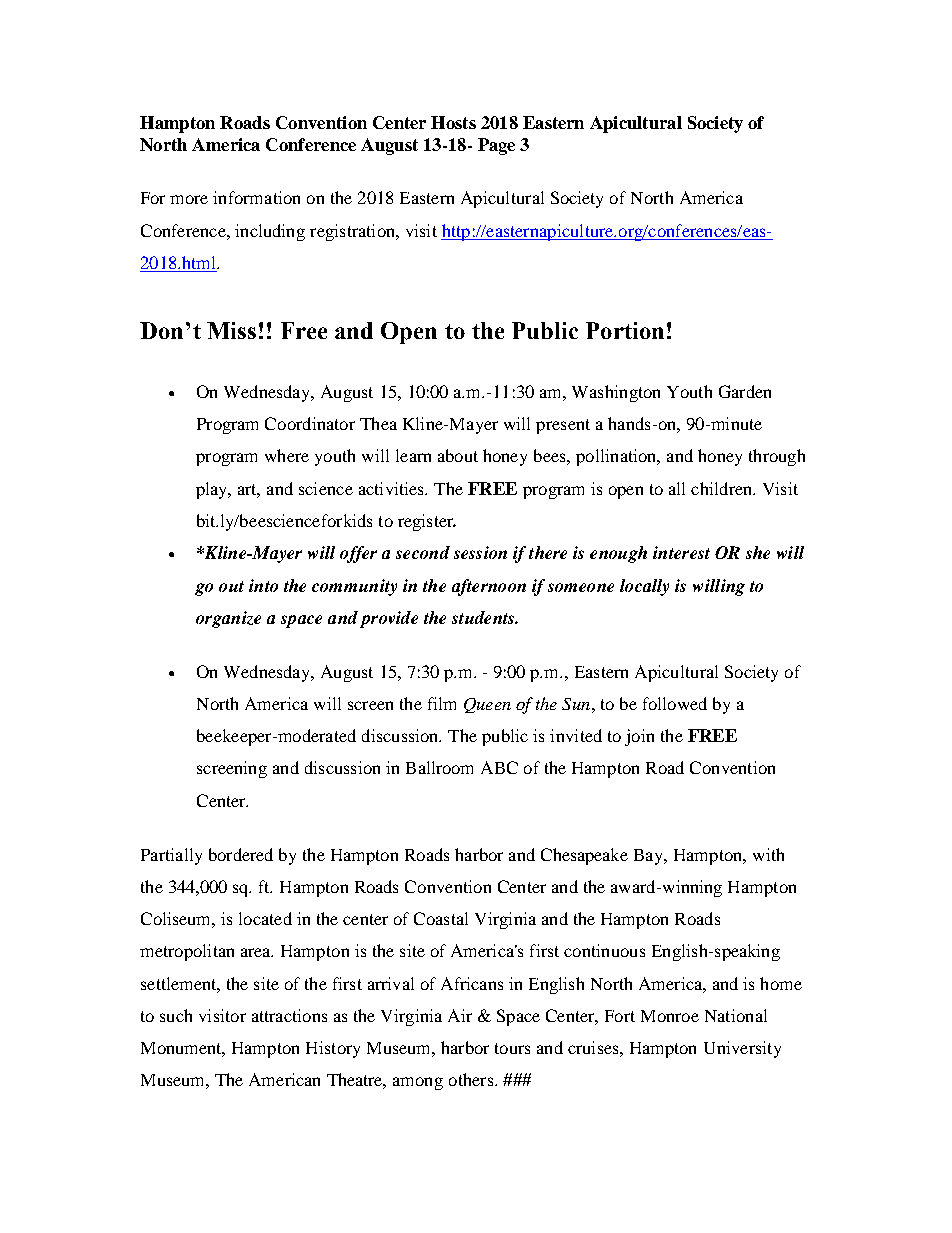 This screenshot has height=1233, width=952. What do you see at coordinates (287, 455) in the screenshot?
I see `where` at bounding box center [287, 455].
